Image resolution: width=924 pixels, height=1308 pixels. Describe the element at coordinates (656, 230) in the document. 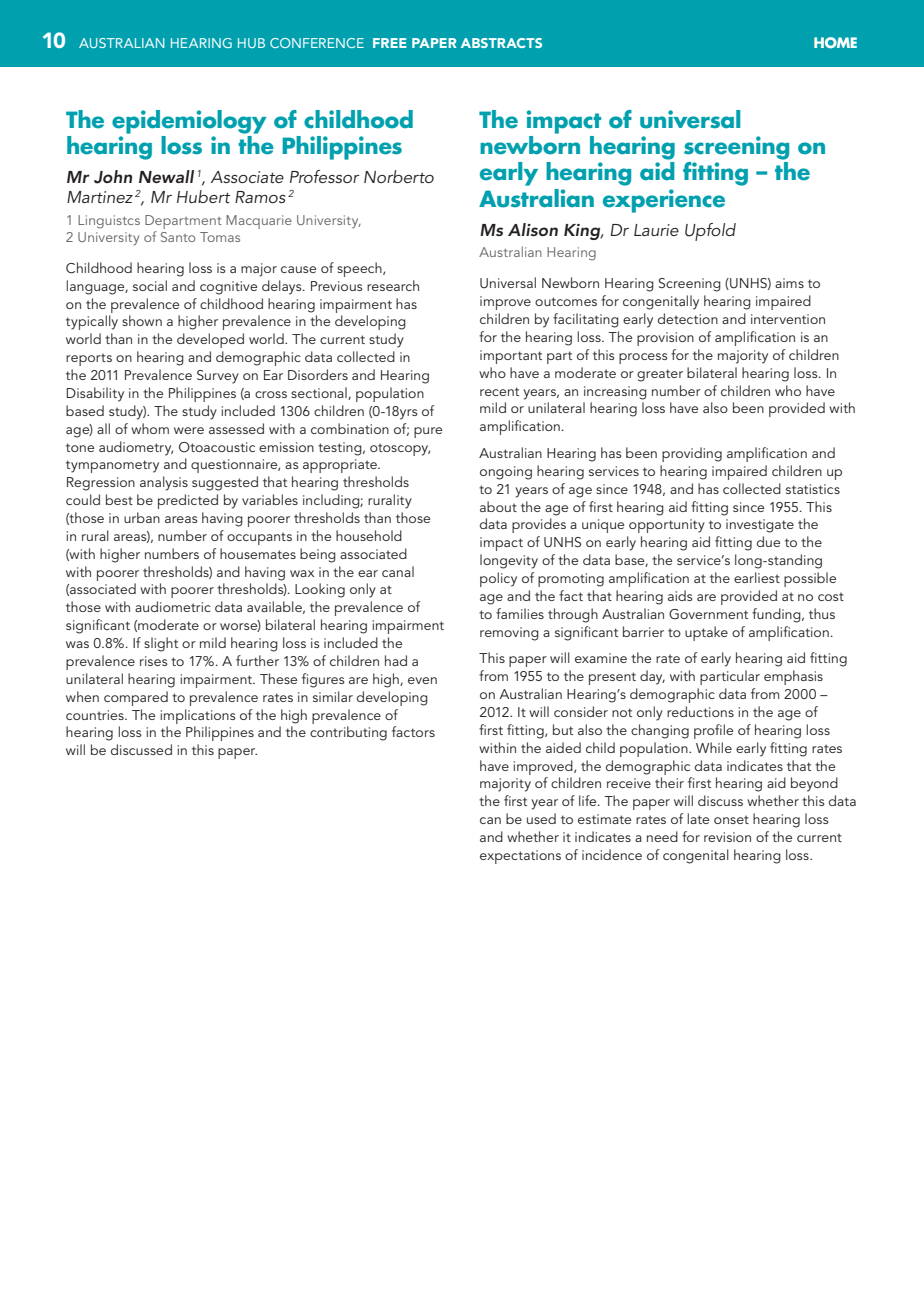

I see `Laurie` at that location.
